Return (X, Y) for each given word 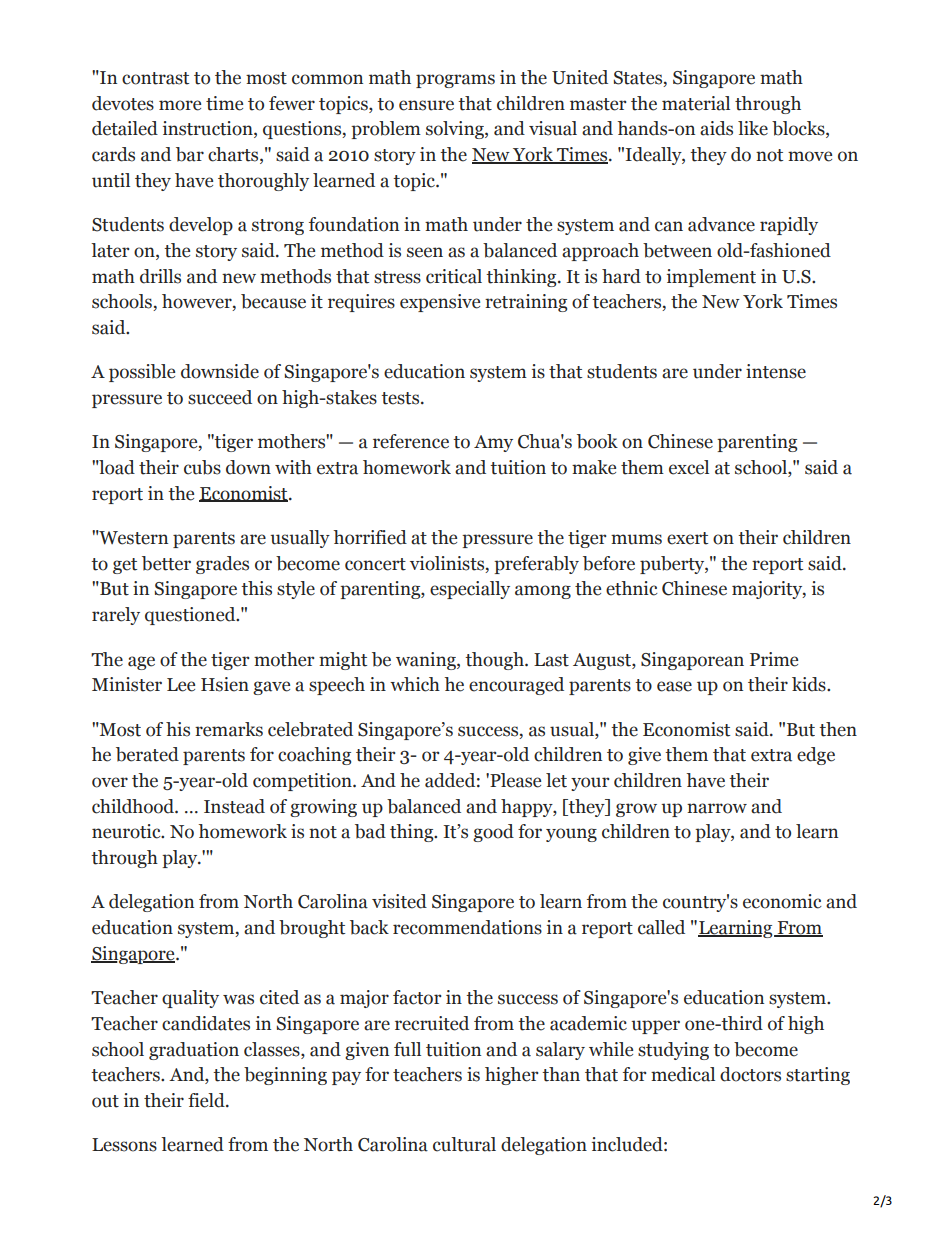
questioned (191, 616)
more (180, 105)
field (207, 1100)
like (753, 128)
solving (456, 130)
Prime (774, 659)
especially (470, 590)
